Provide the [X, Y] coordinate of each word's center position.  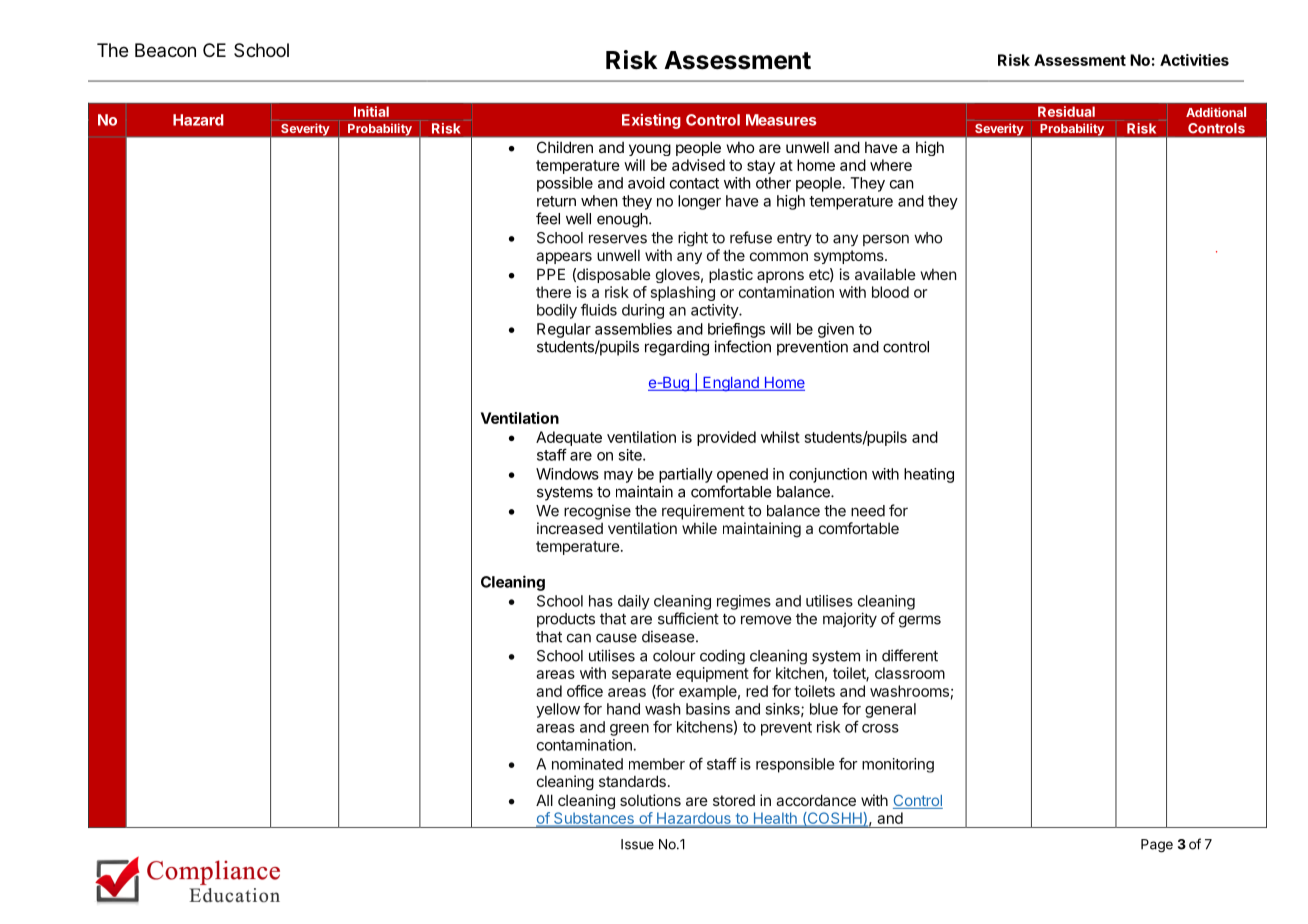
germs [920, 621]
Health [775, 818]
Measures [781, 120]
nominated [587, 764]
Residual [1066, 111]
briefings [736, 330]
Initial [371, 111]
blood [890, 292]
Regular [564, 330]
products [566, 620]
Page [1157, 846]
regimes [744, 602]
